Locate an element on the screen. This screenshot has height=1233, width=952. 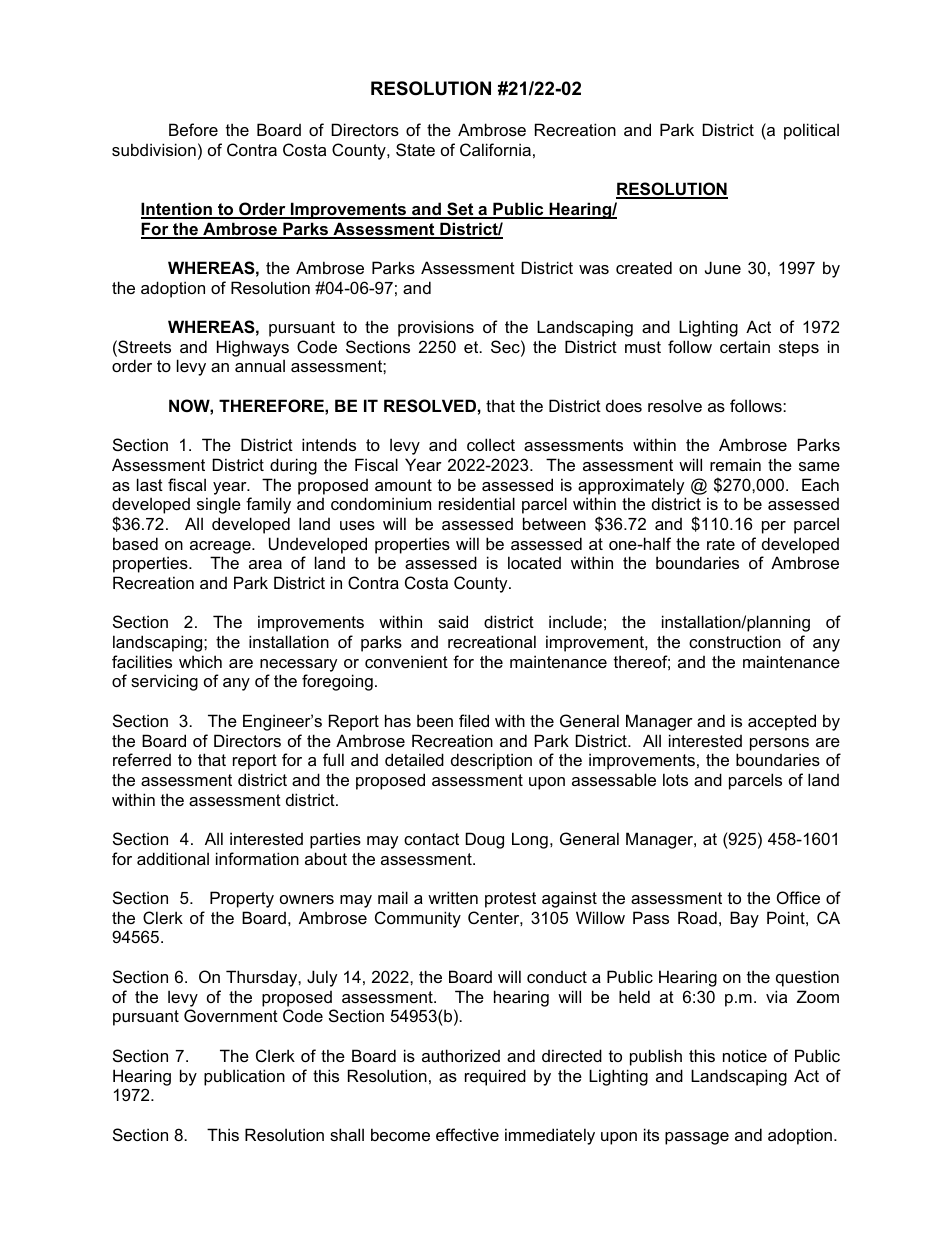
construction is located at coordinates (735, 641).
